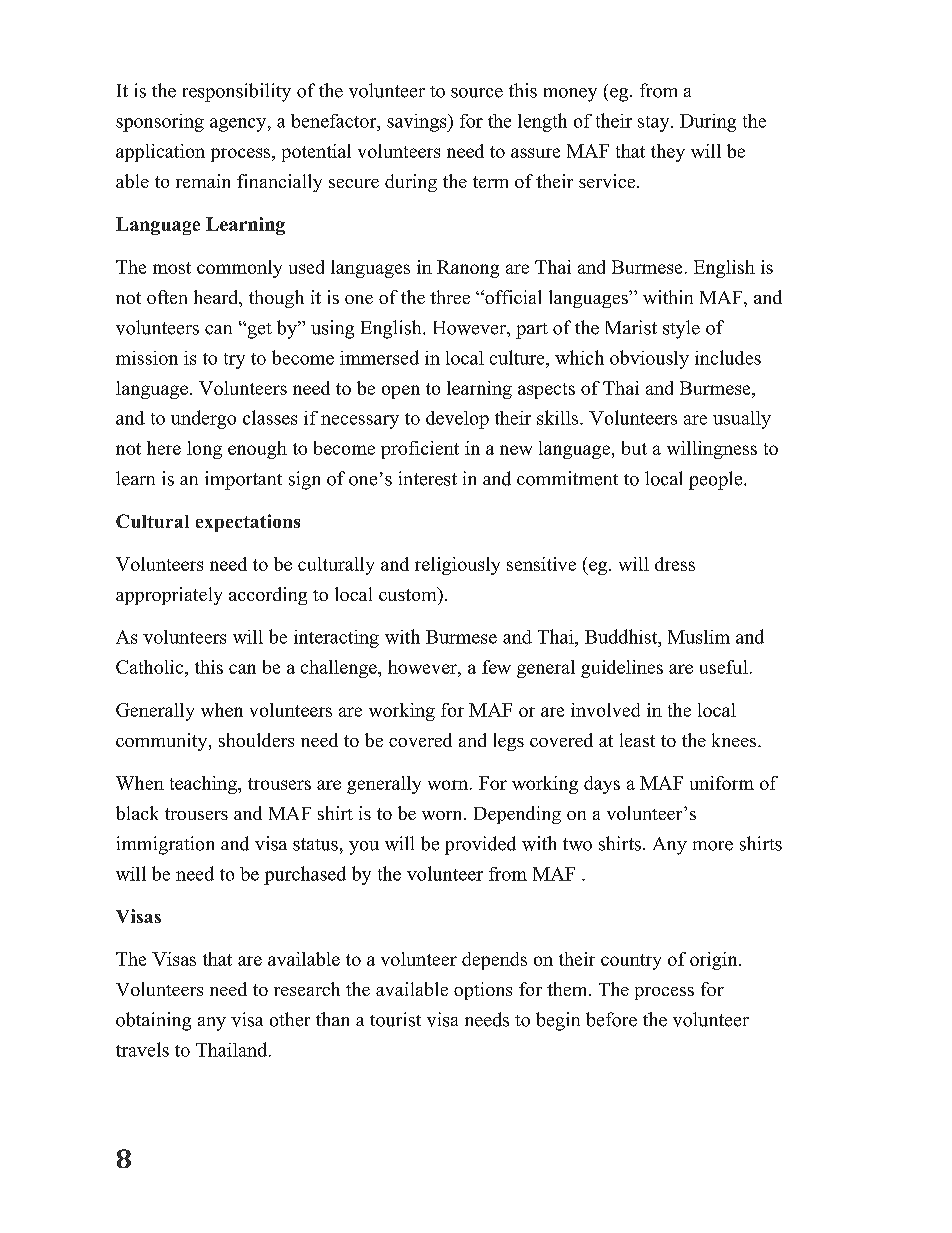 This screenshot has width=952, height=1233. What do you see at coordinates (457, 420) in the screenshot?
I see `develop` at bounding box center [457, 420].
